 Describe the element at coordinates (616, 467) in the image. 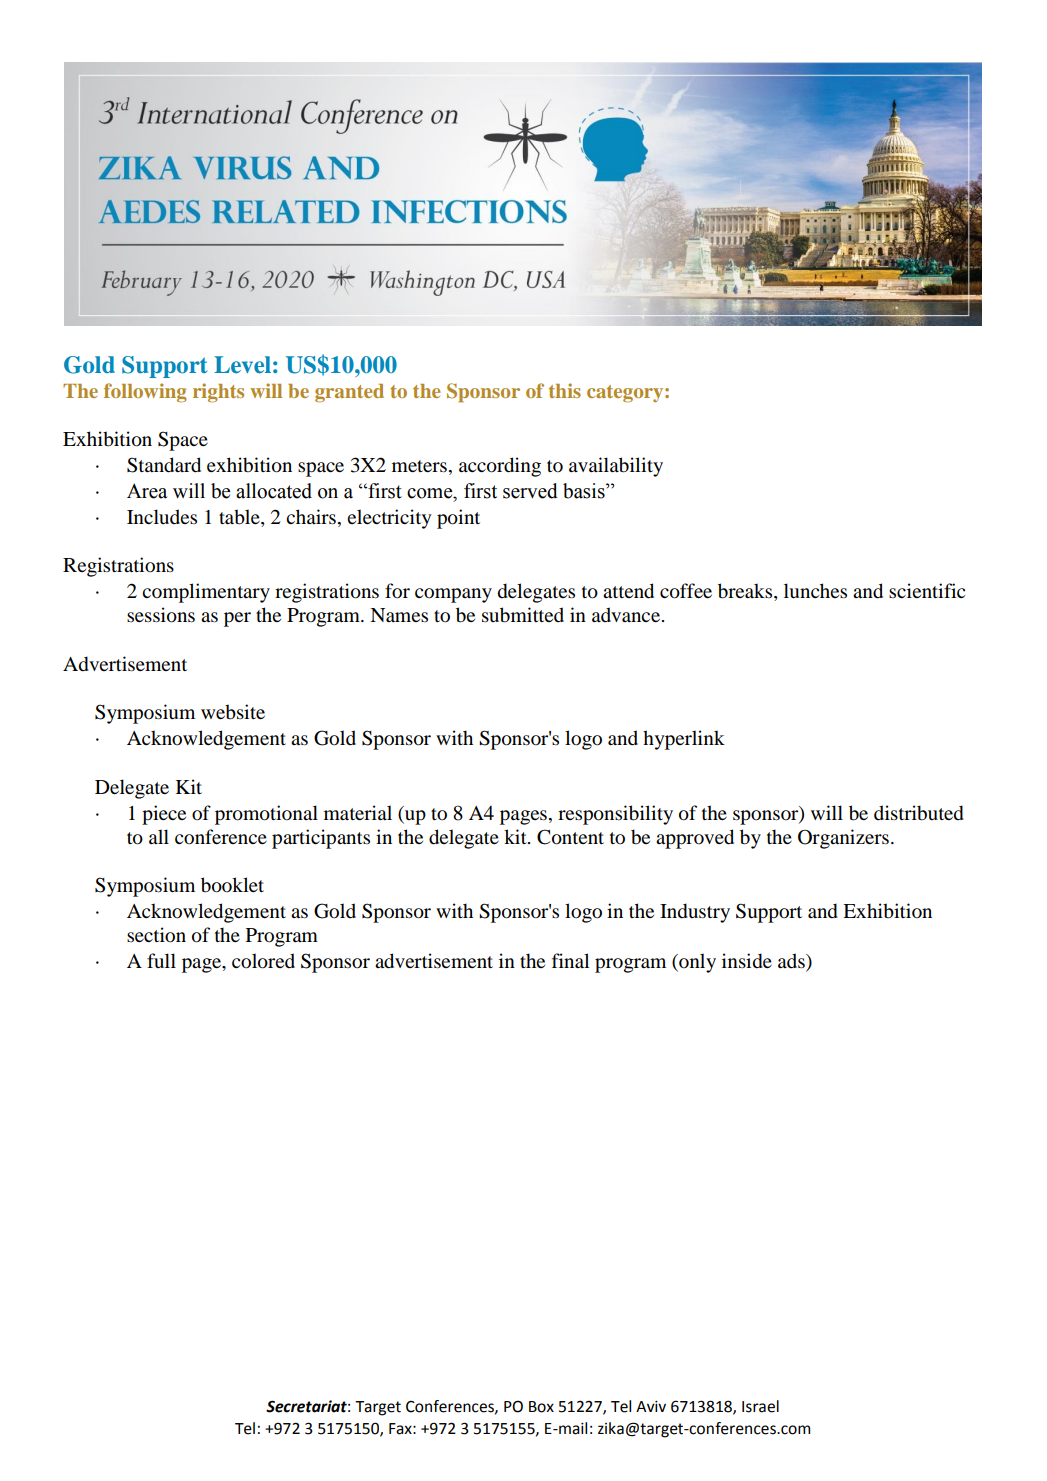

I see `availability` at that location.
